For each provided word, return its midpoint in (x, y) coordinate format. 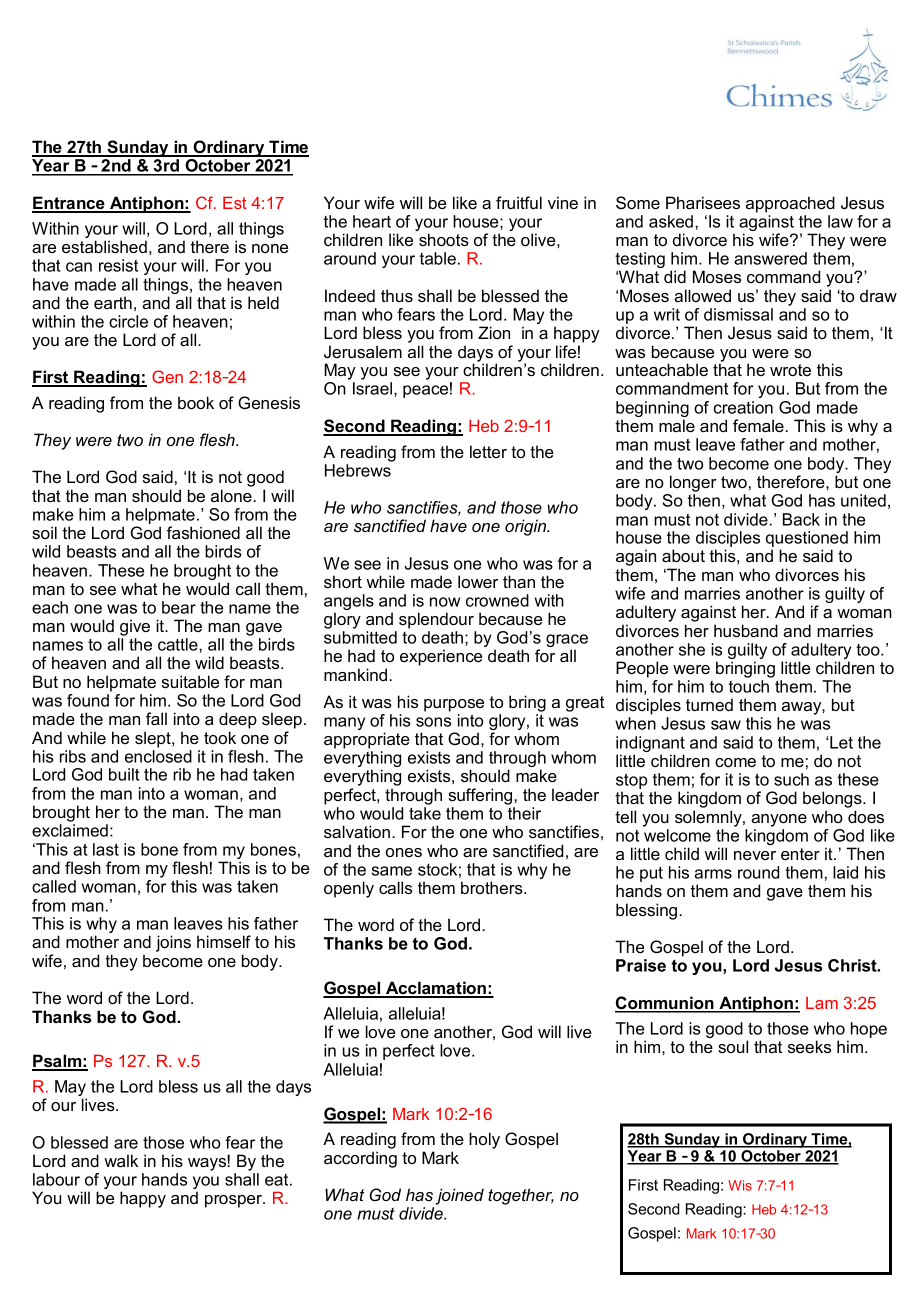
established (104, 246)
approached (790, 204)
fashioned (203, 532)
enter (800, 854)
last (106, 849)
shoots (444, 239)
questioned (807, 540)
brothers (493, 887)
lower (478, 581)
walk (121, 1160)
